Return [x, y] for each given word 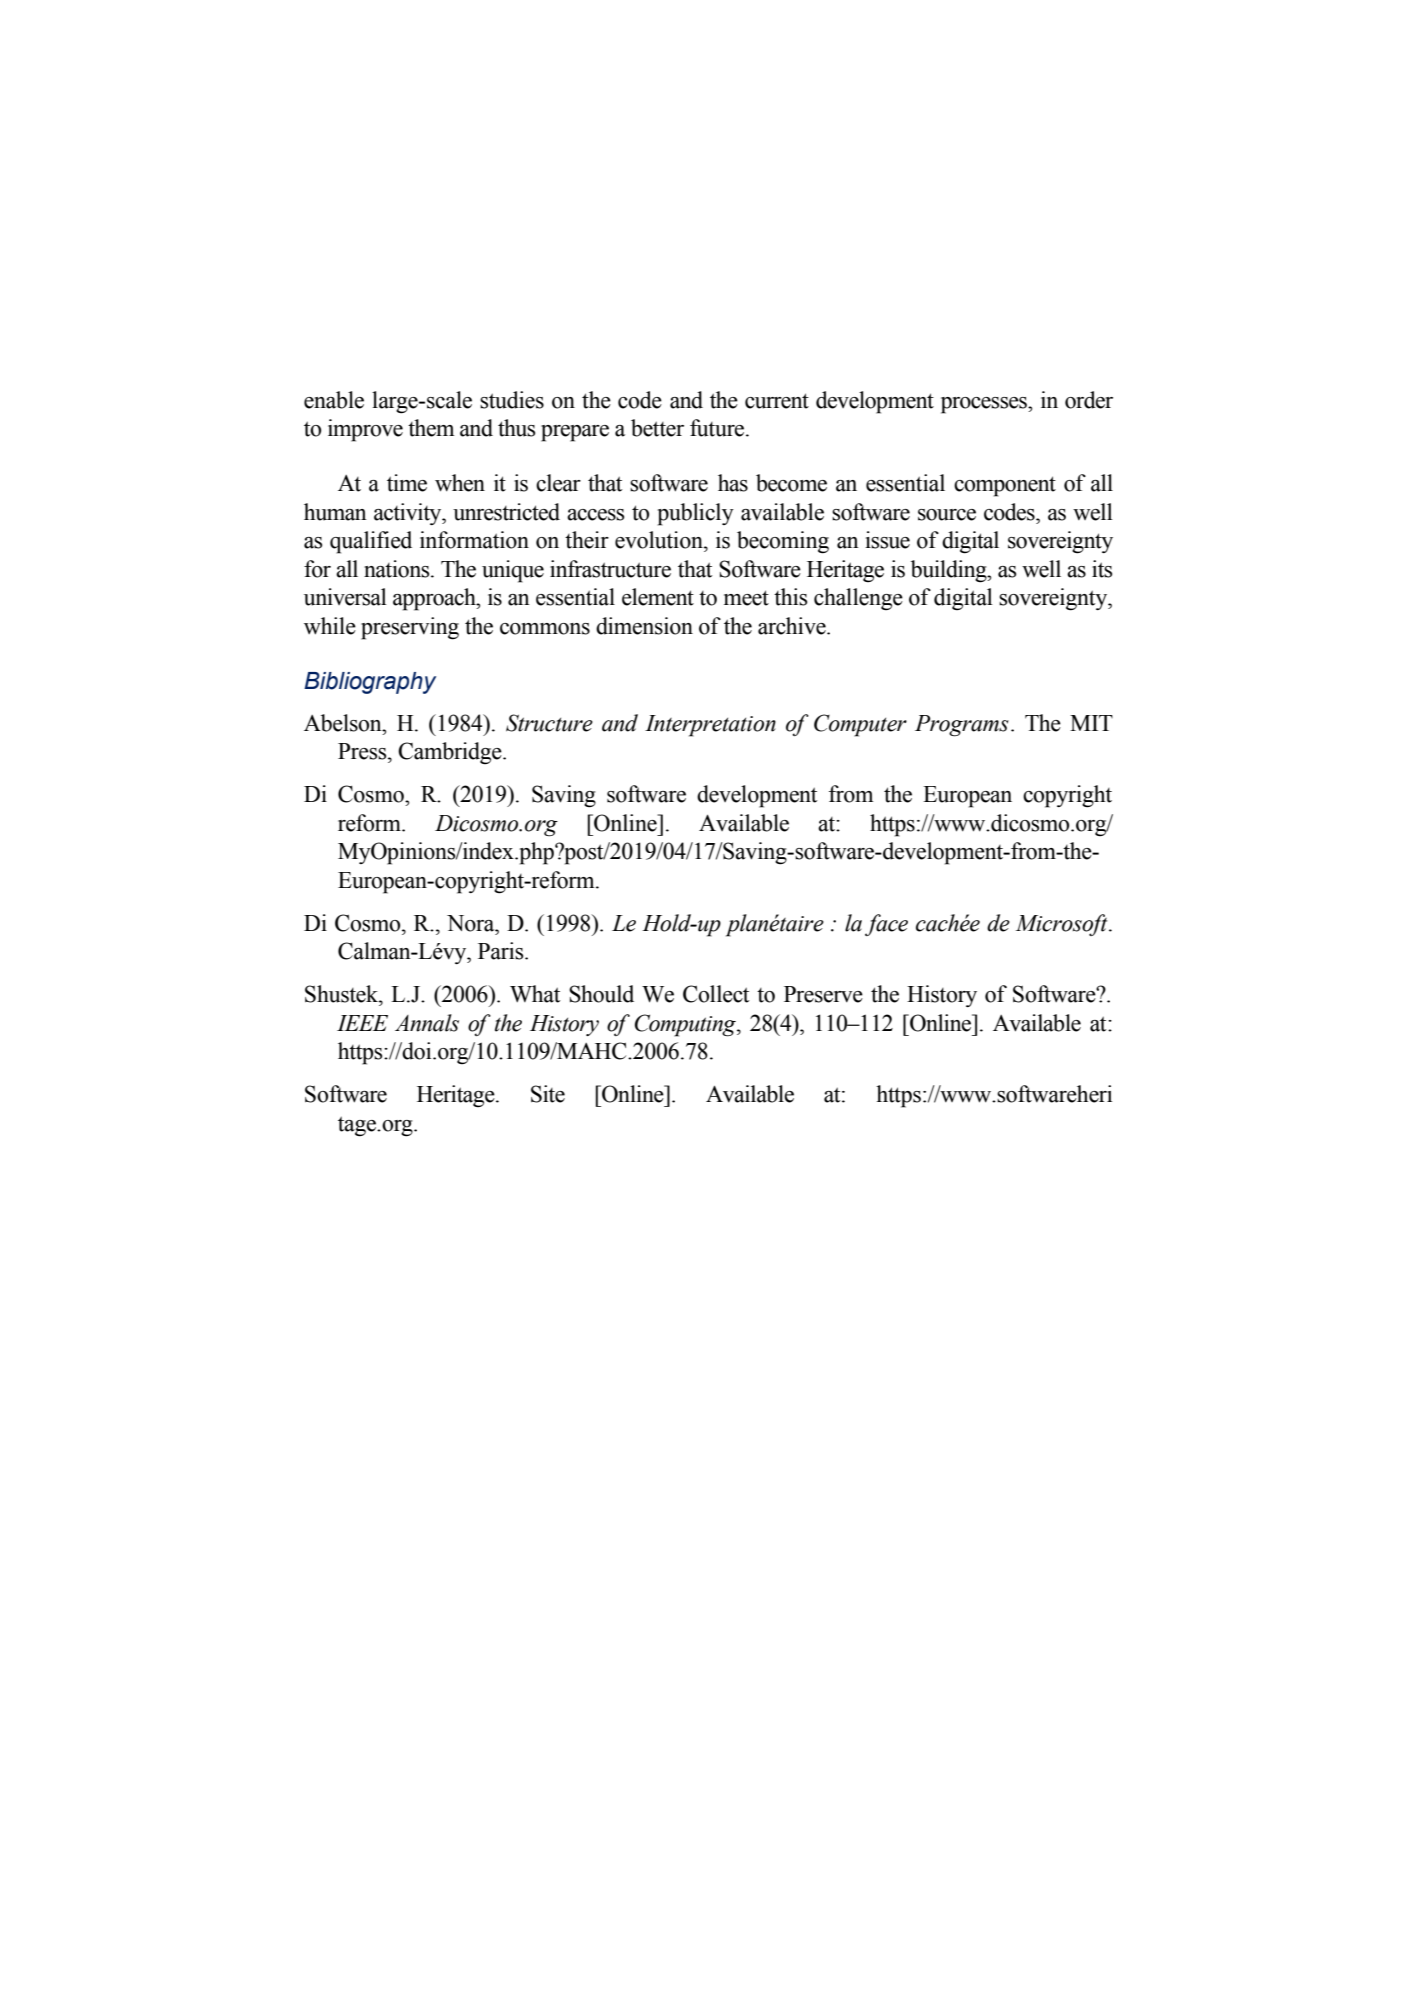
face [886, 925]
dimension [644, 626]
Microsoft [1063, 925]
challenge [858, 599]
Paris [502, 951]
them [431, 428]
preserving [410, 628]
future [718, 428]
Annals [427, 1023]
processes [985, 405]
